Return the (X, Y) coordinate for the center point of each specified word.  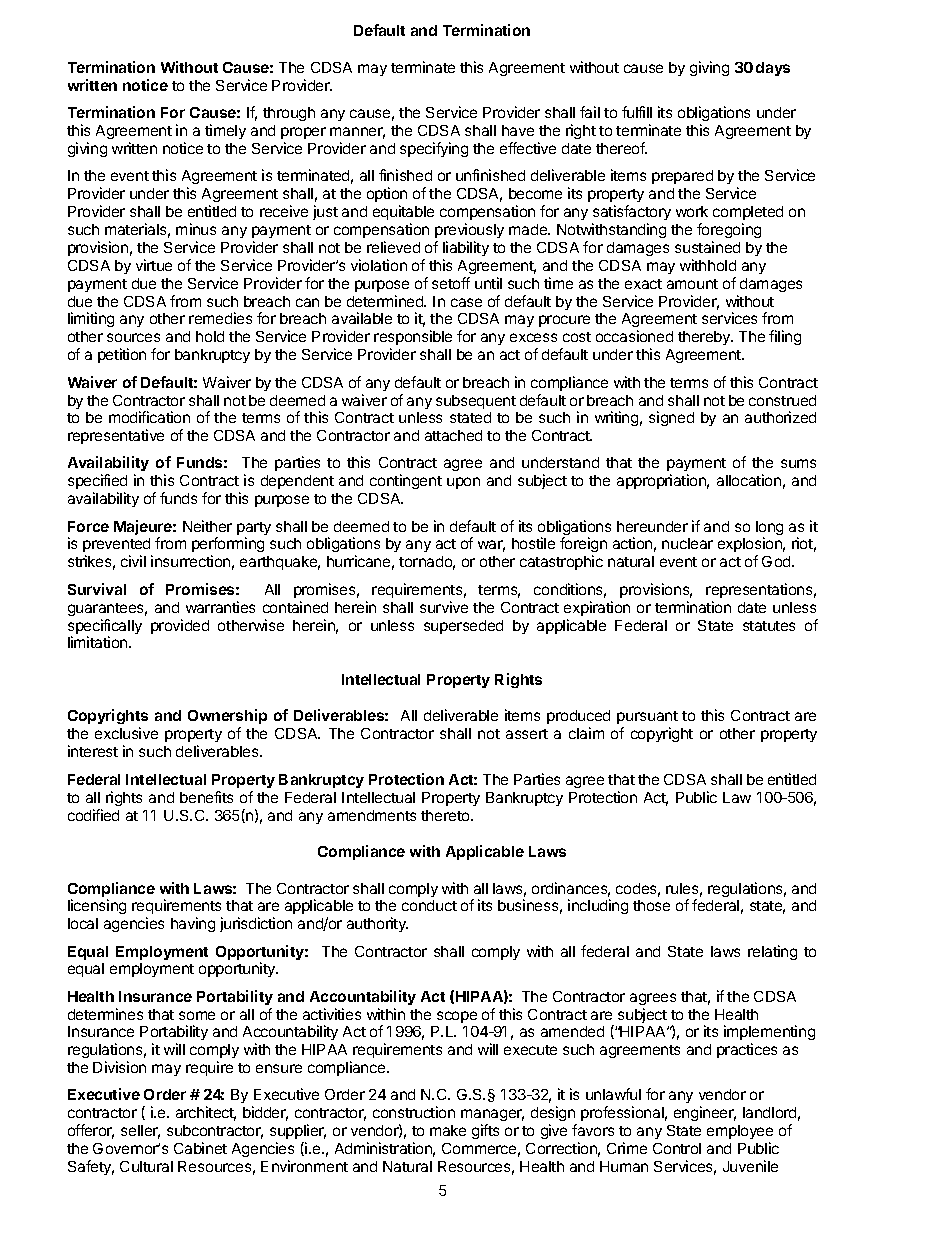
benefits (206, 797)
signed (671, 418)
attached (453, 435)
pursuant (647, 719)
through (289, 114)
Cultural (146, 1166)
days (773, 69)
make (448, 1130)
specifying (434, 149)
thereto (446, 815)
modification (149, 417)
